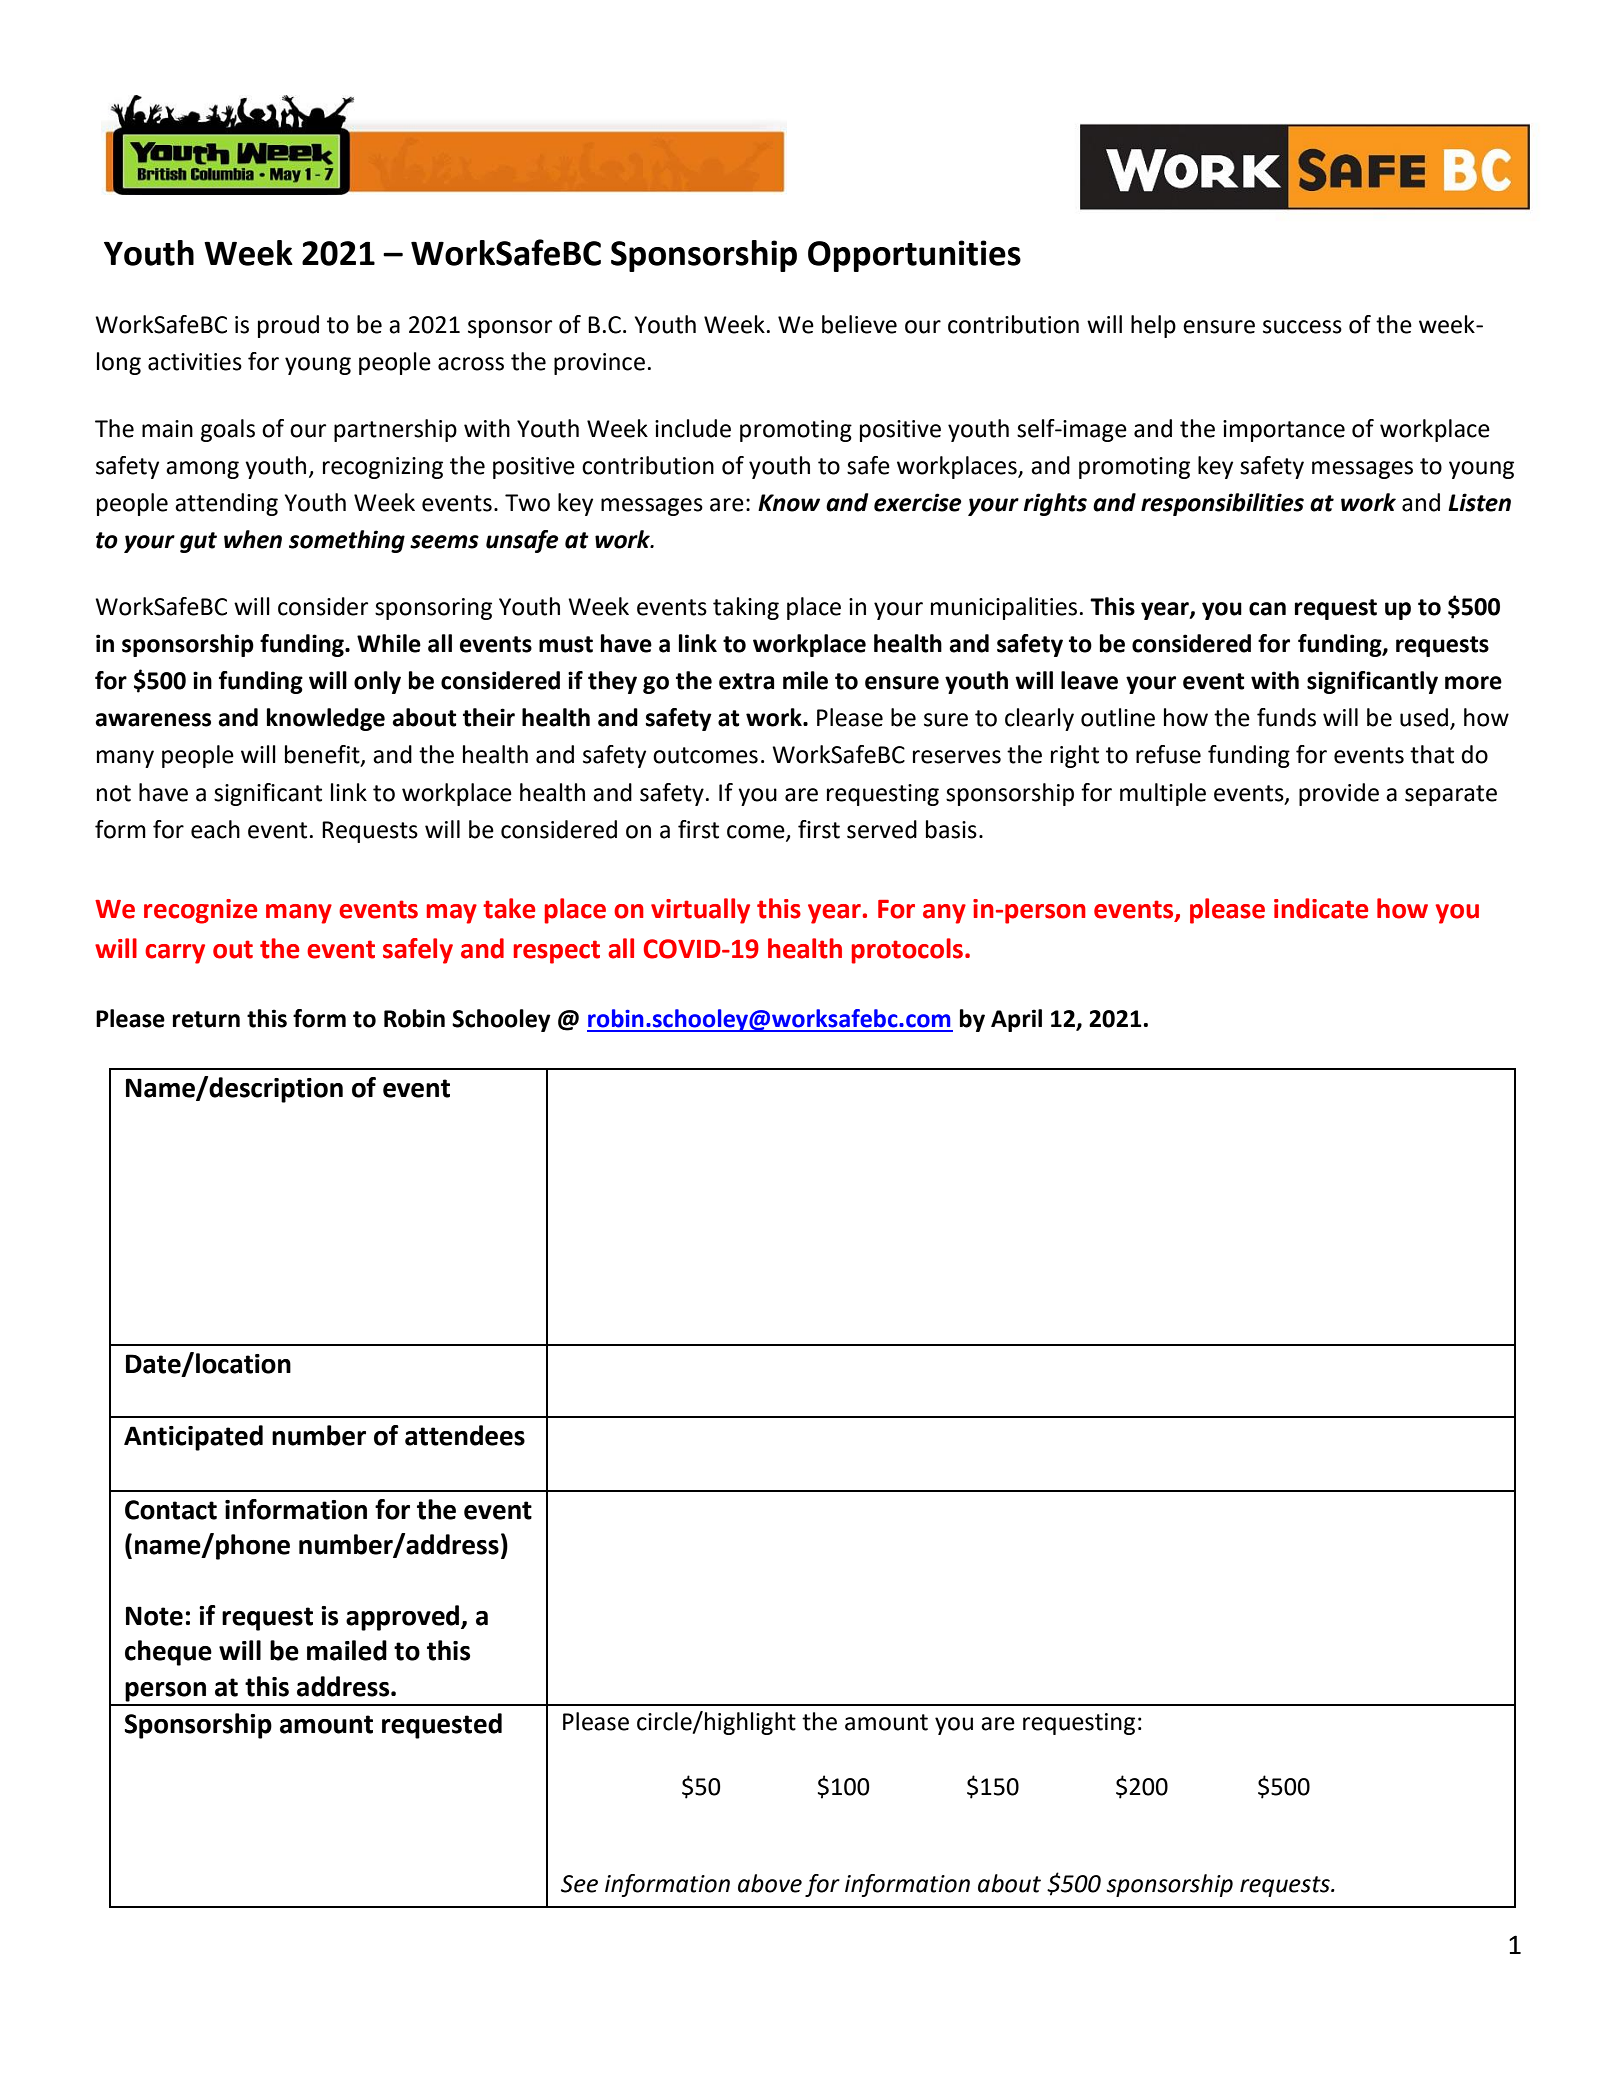 This page has height=2093, width=1617. What do you see at coordinates (465, 1435) in the page?
I see `attendees` at bounding box center [465, 1435].
